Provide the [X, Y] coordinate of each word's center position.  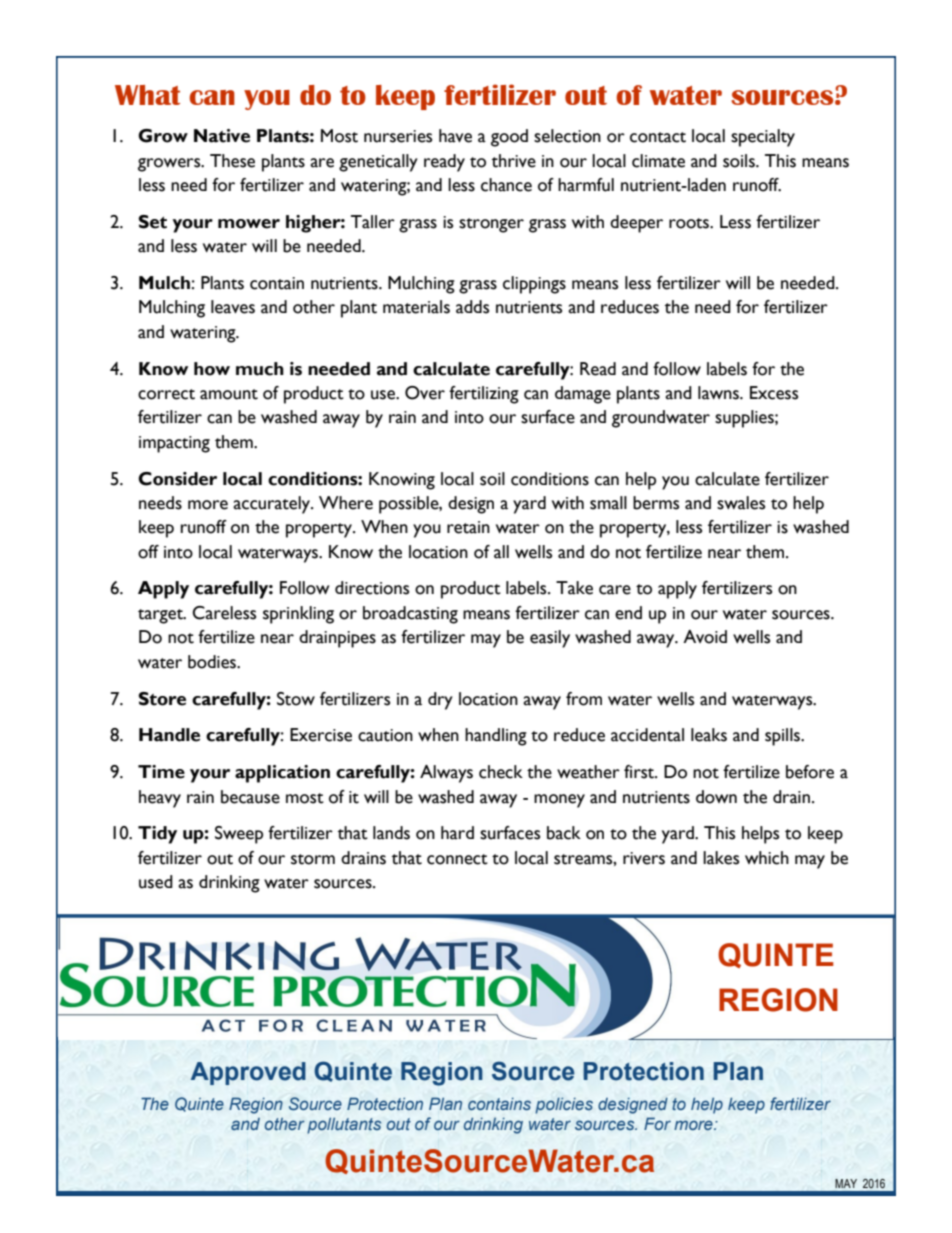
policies [564, 1105]
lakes [721, 858]
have [455, 136]
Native [222, 136]
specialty [763, 138]
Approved [248, 1073]
